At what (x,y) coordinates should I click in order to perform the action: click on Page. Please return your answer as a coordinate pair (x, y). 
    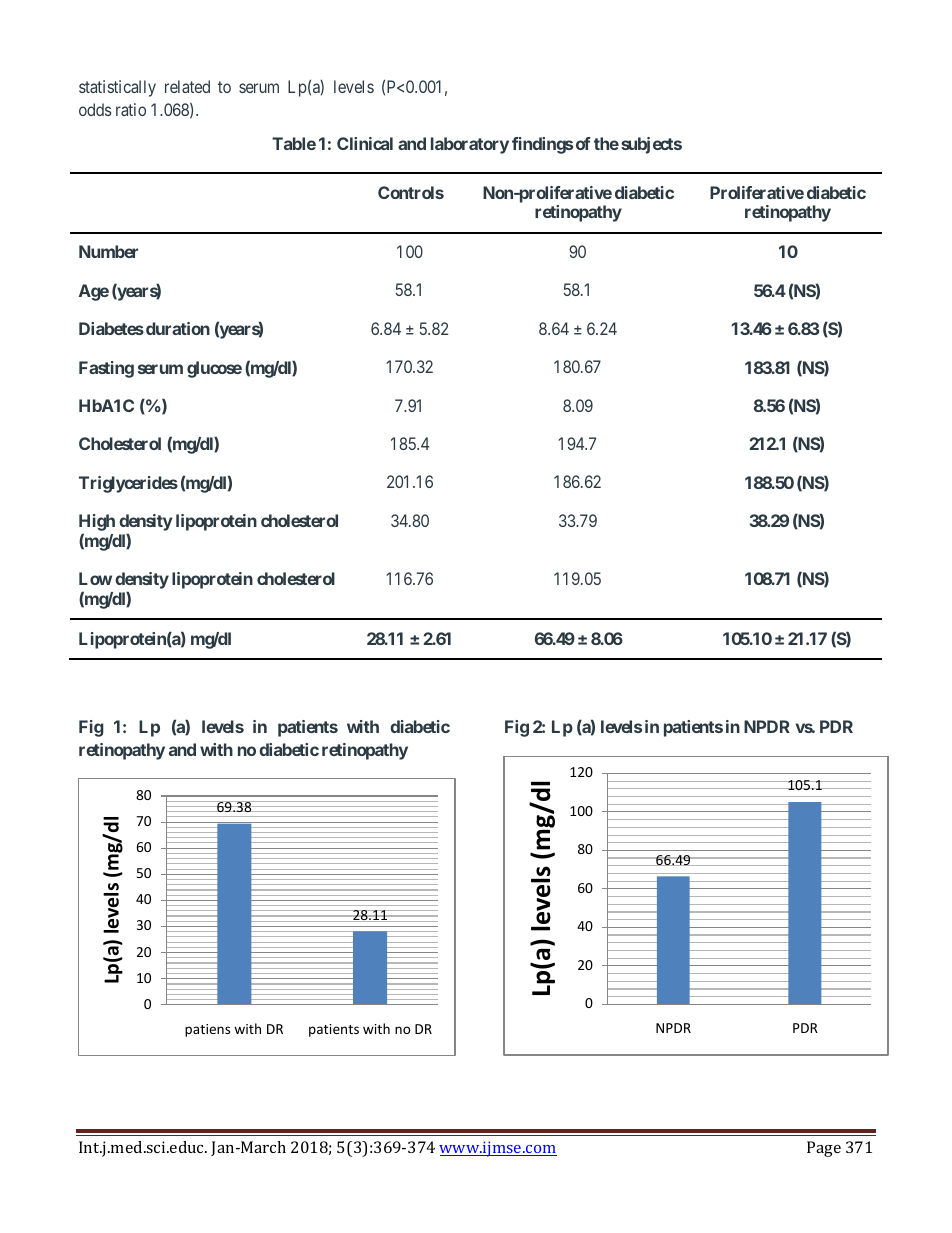
    Looking at the image, I should click on (824, 1149).
